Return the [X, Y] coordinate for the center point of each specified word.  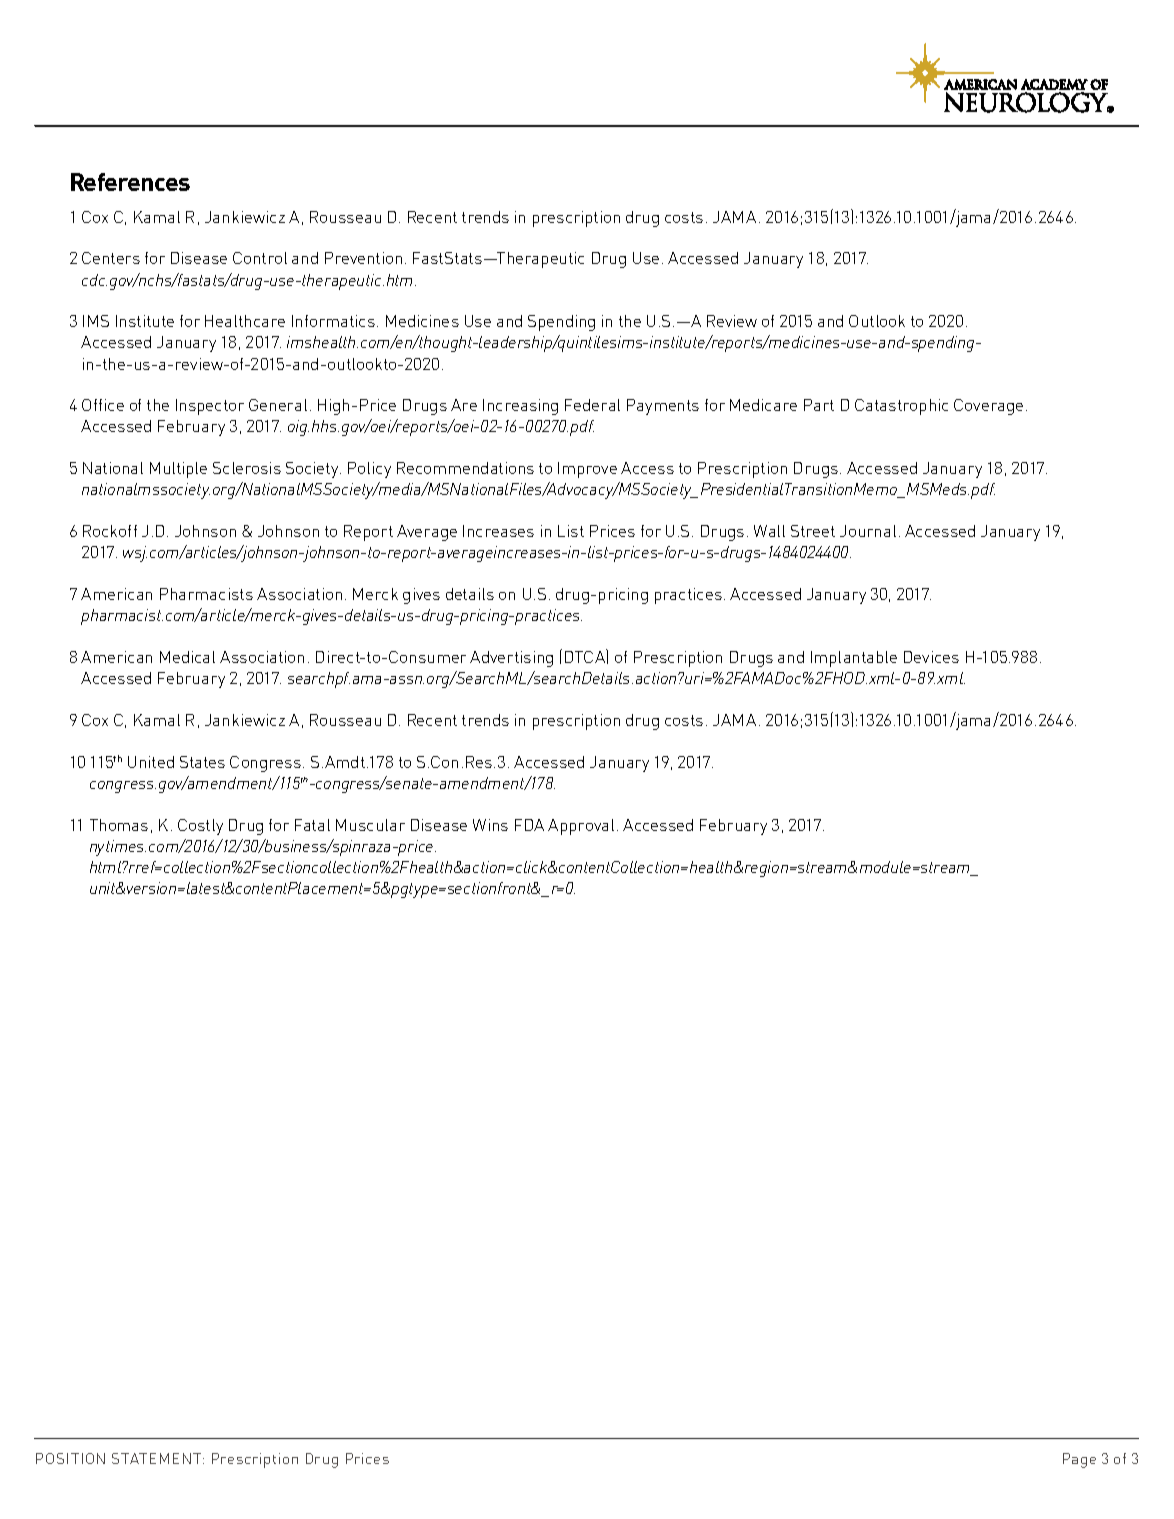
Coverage [988, 407]
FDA [529, 825]
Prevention [363, 258]
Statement [158, 1458]
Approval [581, 827]
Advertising [511, 659]
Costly [200, 827]
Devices [931, 657]
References [130, 182]
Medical [187, 657]
